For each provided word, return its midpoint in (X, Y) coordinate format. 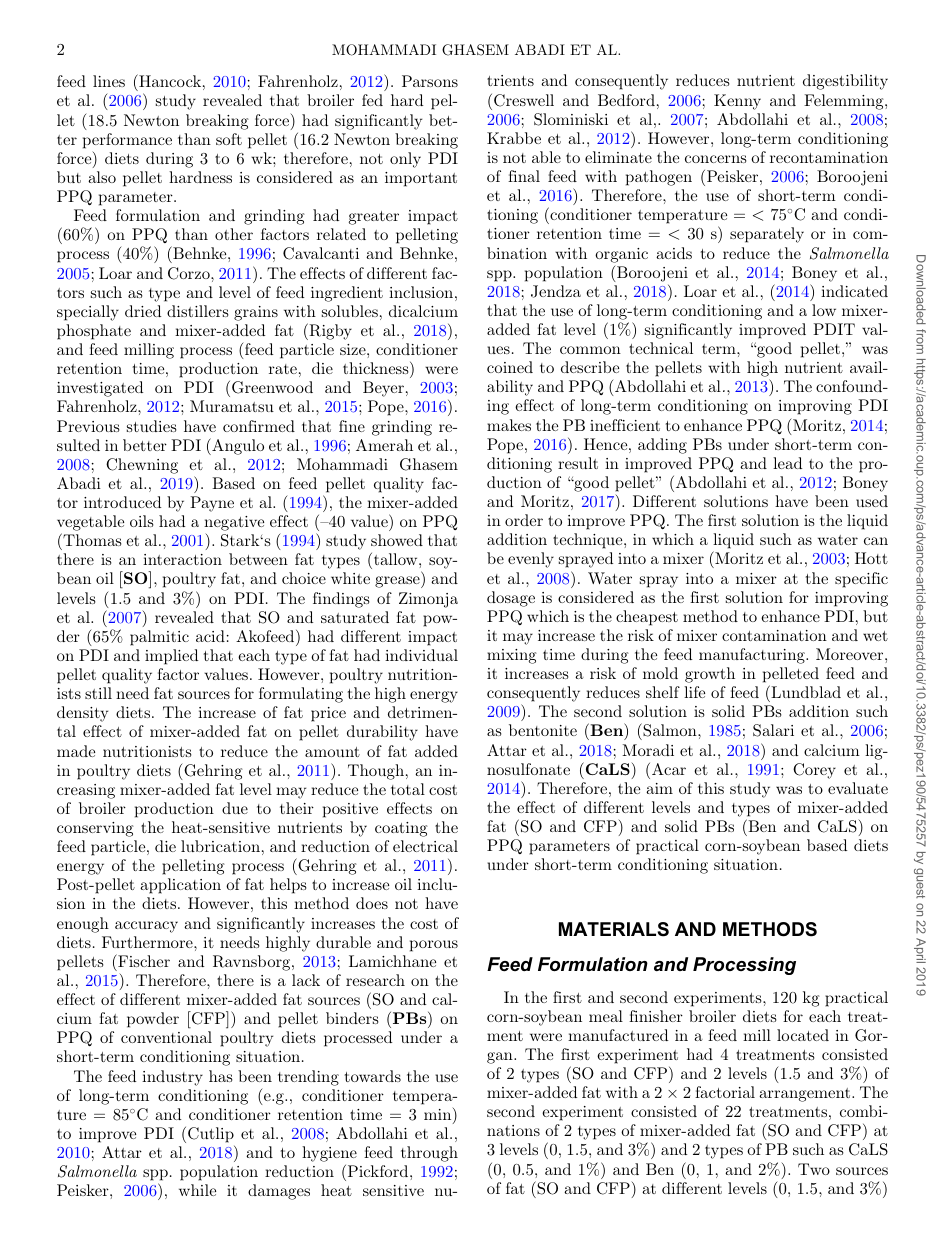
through (429, 1154)
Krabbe (514, 138)
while (197, 1190)
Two (814, 1169)
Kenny (737, 102)
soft (229, 139)
